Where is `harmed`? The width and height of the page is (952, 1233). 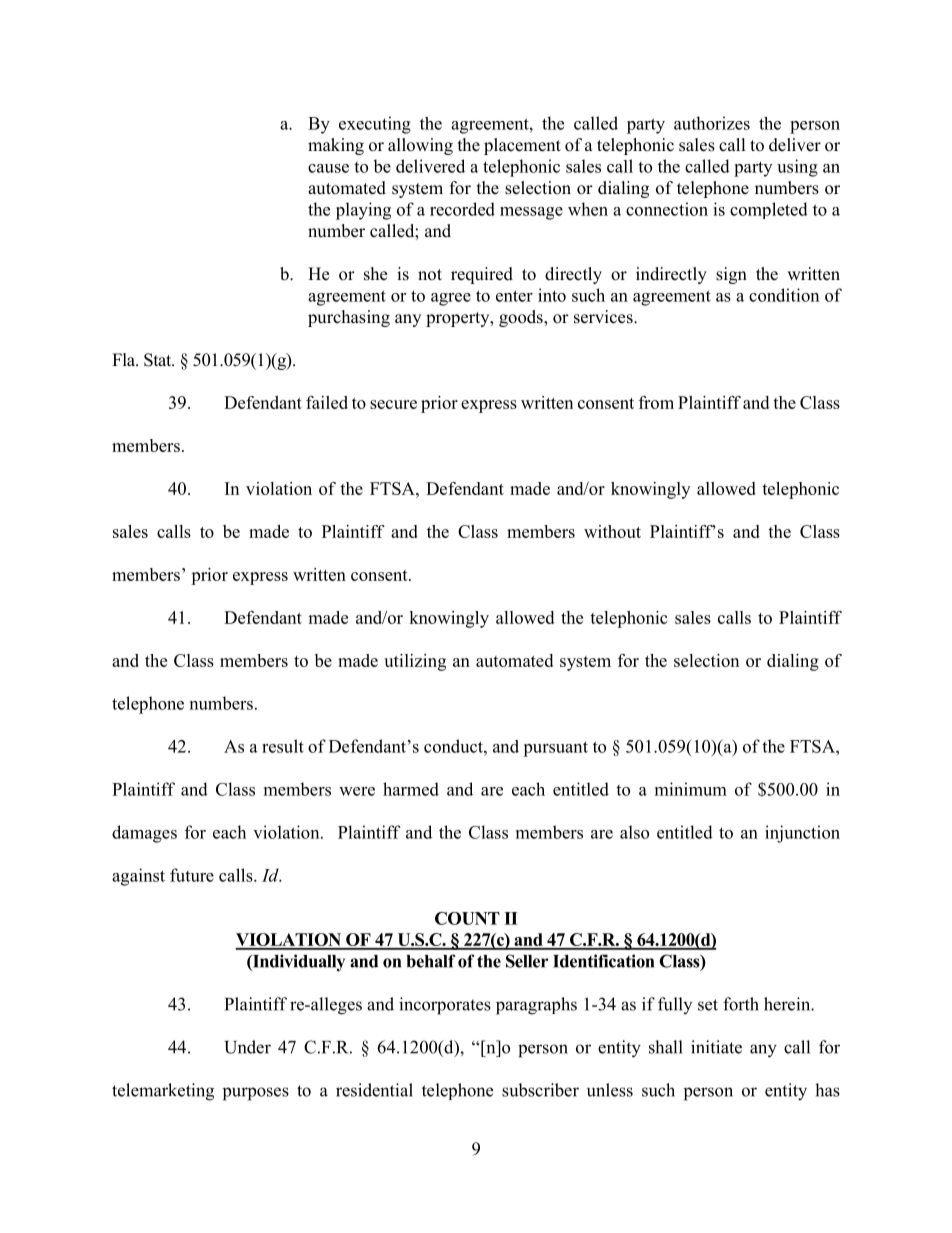 harmed is located at coordinates (411, 789).
